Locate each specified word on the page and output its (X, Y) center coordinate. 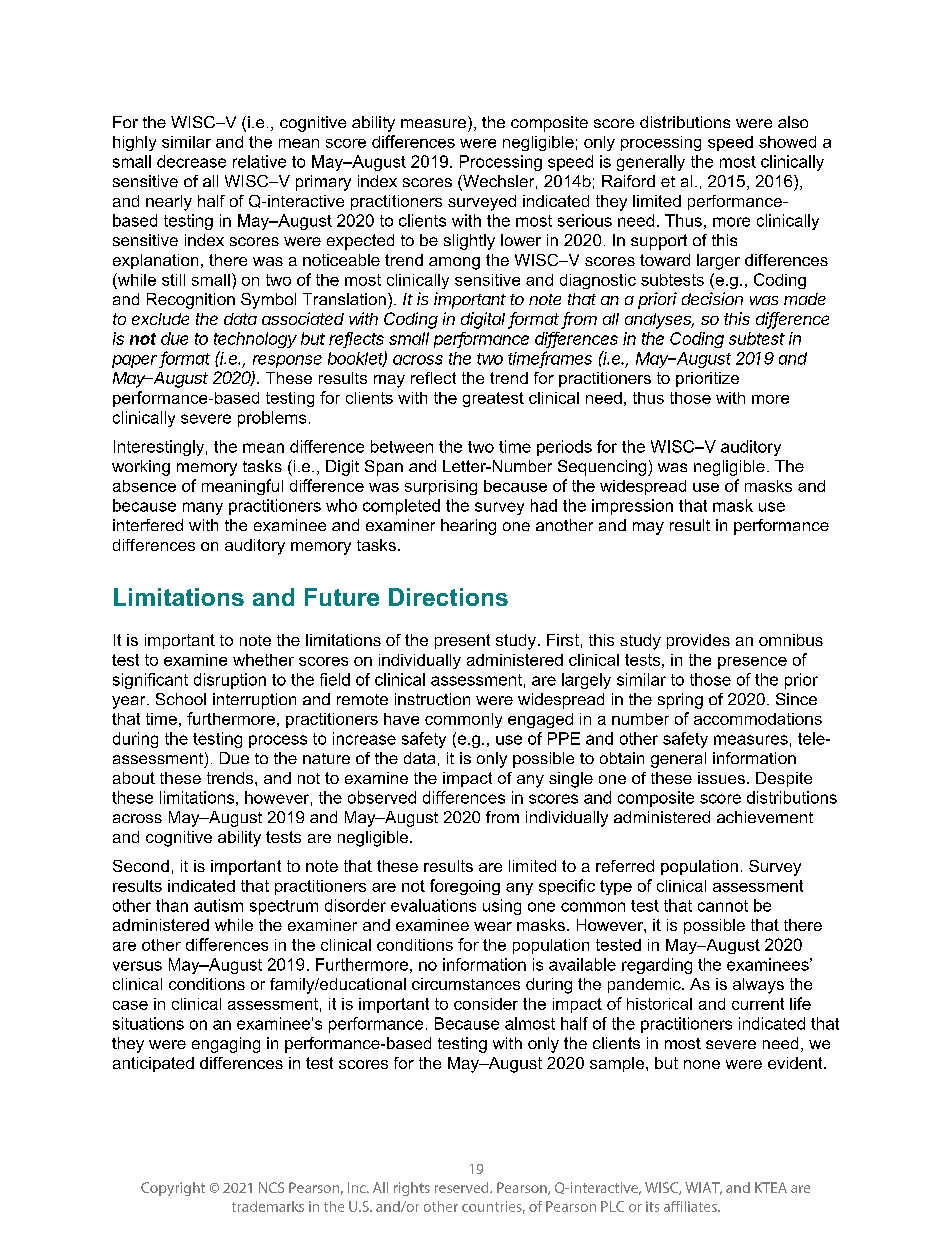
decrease (191, 161)
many (203, 508)
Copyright (173, 1189)
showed (787, 142)
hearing (468, 527)
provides (698, 641)
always (758, 986)
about (134, 778)
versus (137, 966)
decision (712, 298)
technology (255, 340)
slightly (469, 242)
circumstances (466, 984)
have (401, 719)
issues (721, 778)
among (454, 263)
